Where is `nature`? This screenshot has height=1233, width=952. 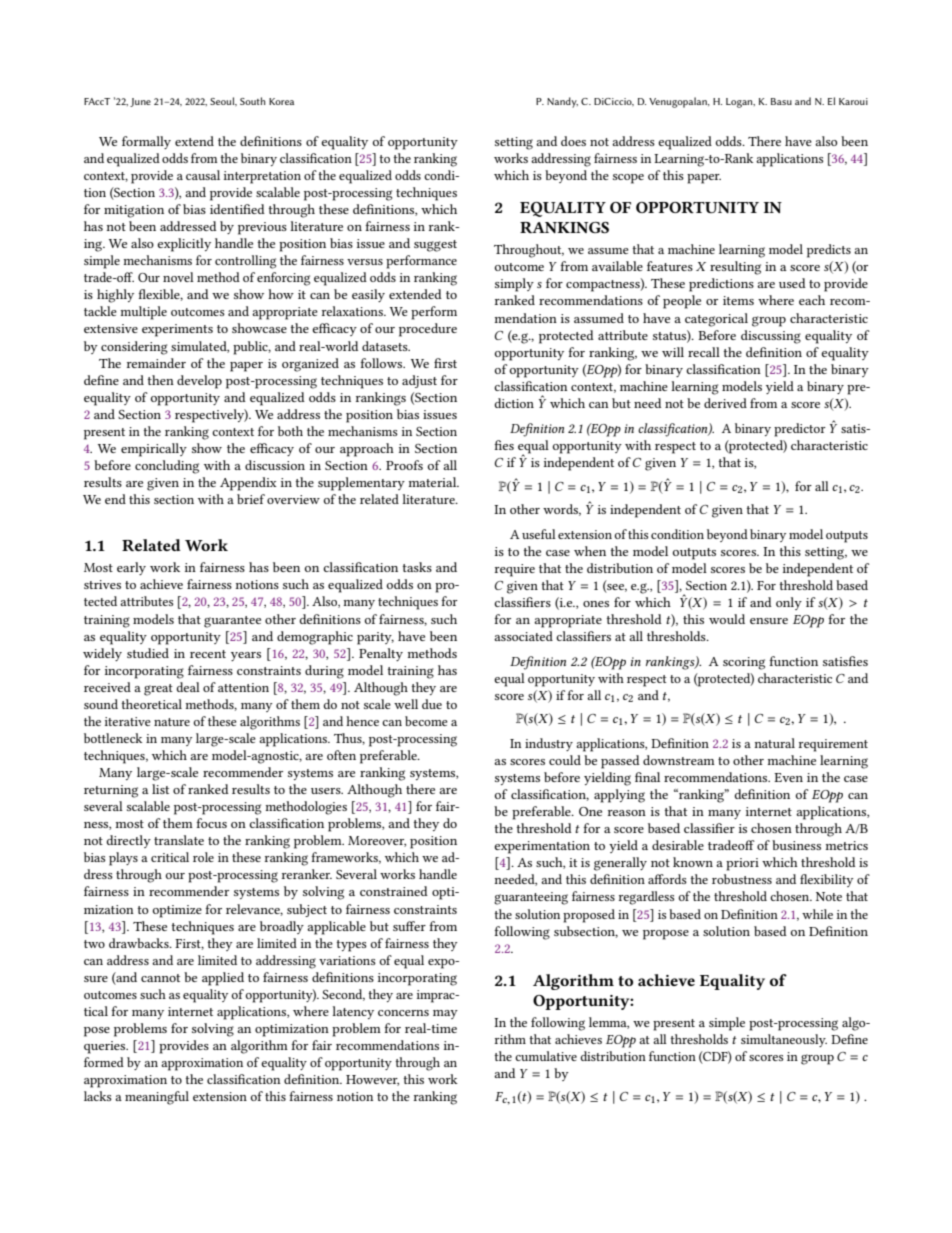
nature is located at coordinates (172, 722).
